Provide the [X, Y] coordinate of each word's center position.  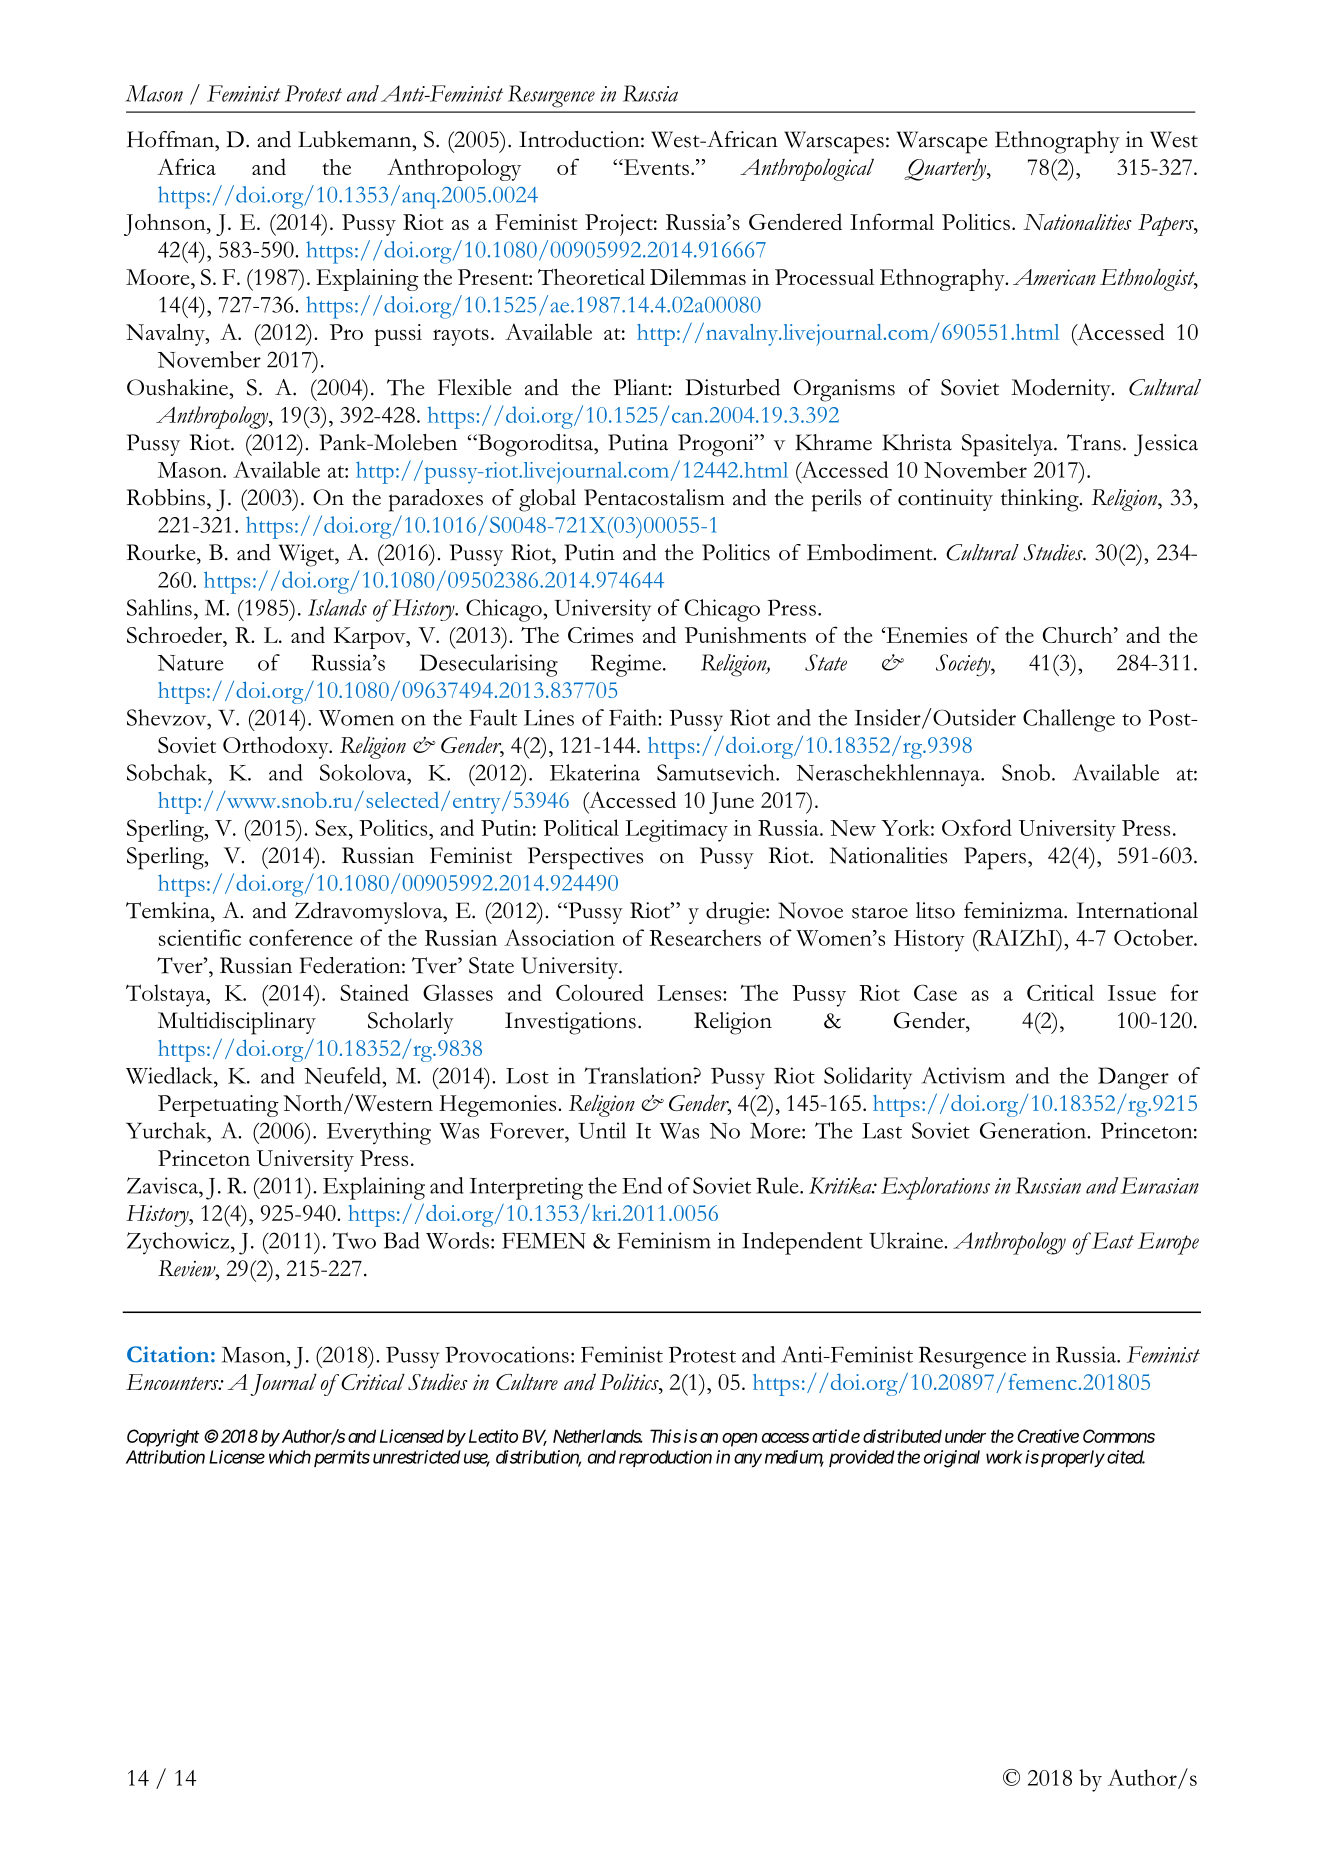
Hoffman [171, 139]
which [290, 1457]
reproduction [665, 1458]
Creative [1048, 1436]
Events [655, 167]
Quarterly [946, 169]
